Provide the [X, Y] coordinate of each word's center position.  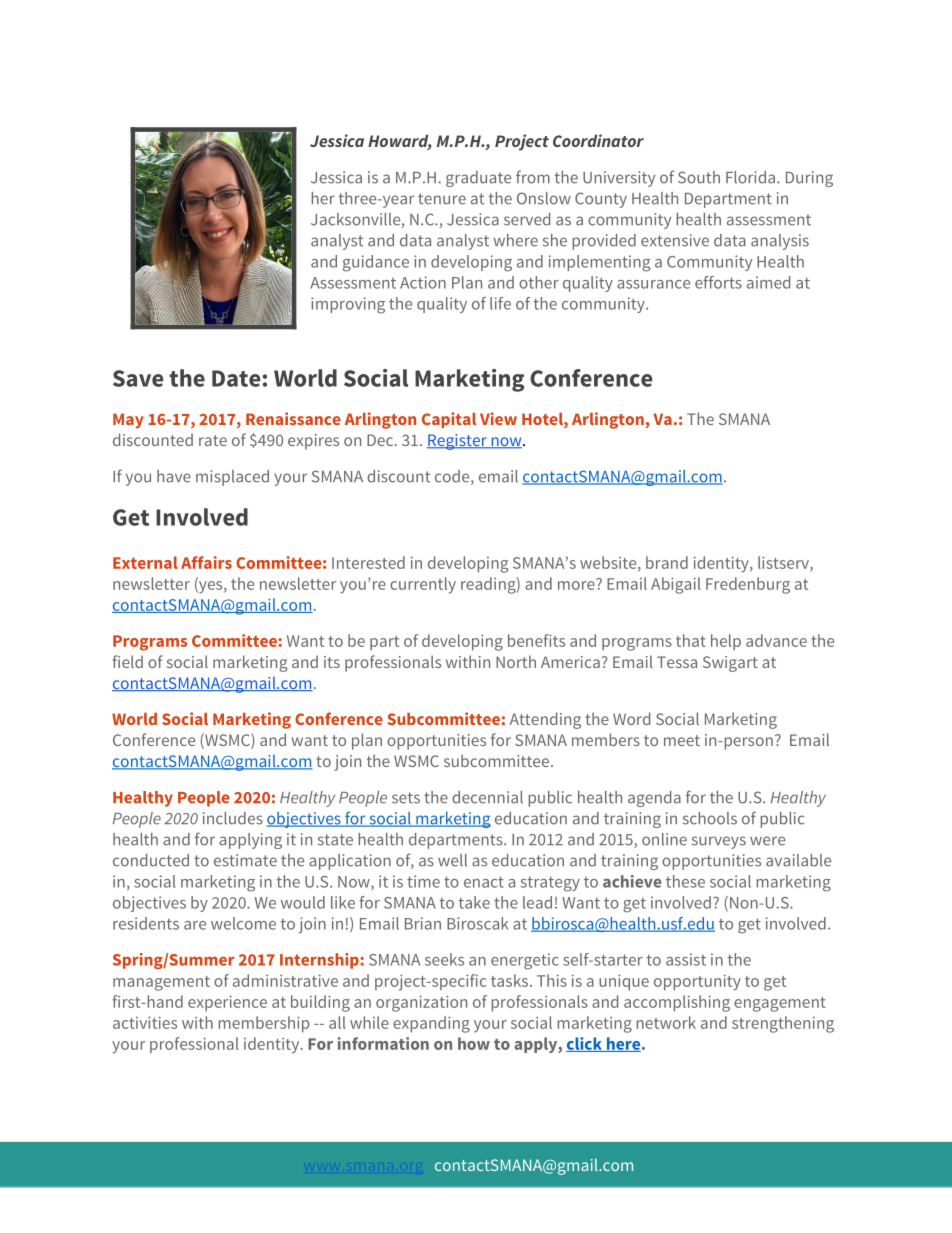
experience [227, 1003]
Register [458, 442]
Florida [752, 177]
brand [667, 562]
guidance [376, 263]
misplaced [232, 478]
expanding [431, 1024]
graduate [478, 179]
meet [682, 740]
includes [233, 818]
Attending [545, 720]
